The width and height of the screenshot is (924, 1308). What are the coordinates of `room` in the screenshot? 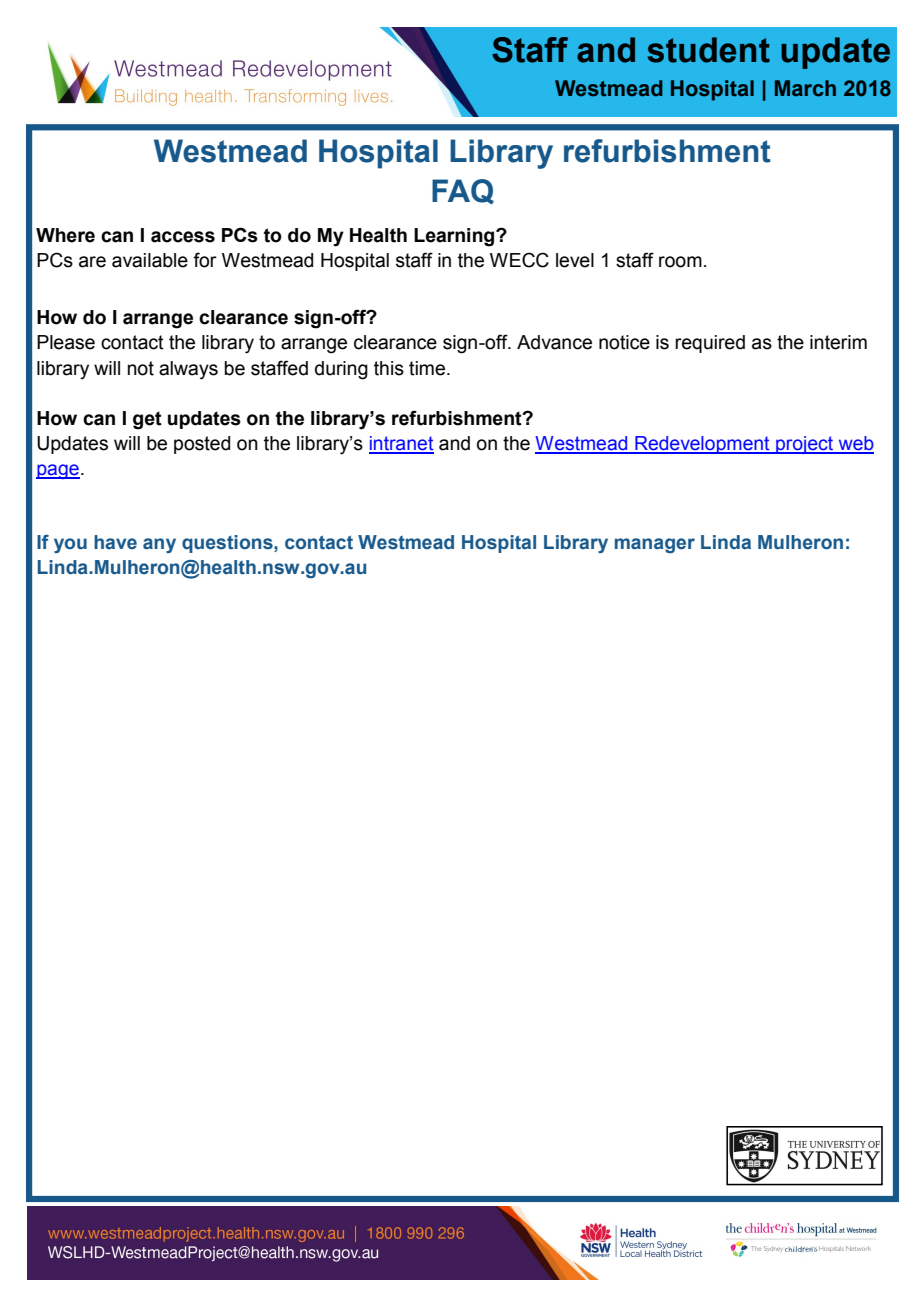 It's located at (680, 262).
